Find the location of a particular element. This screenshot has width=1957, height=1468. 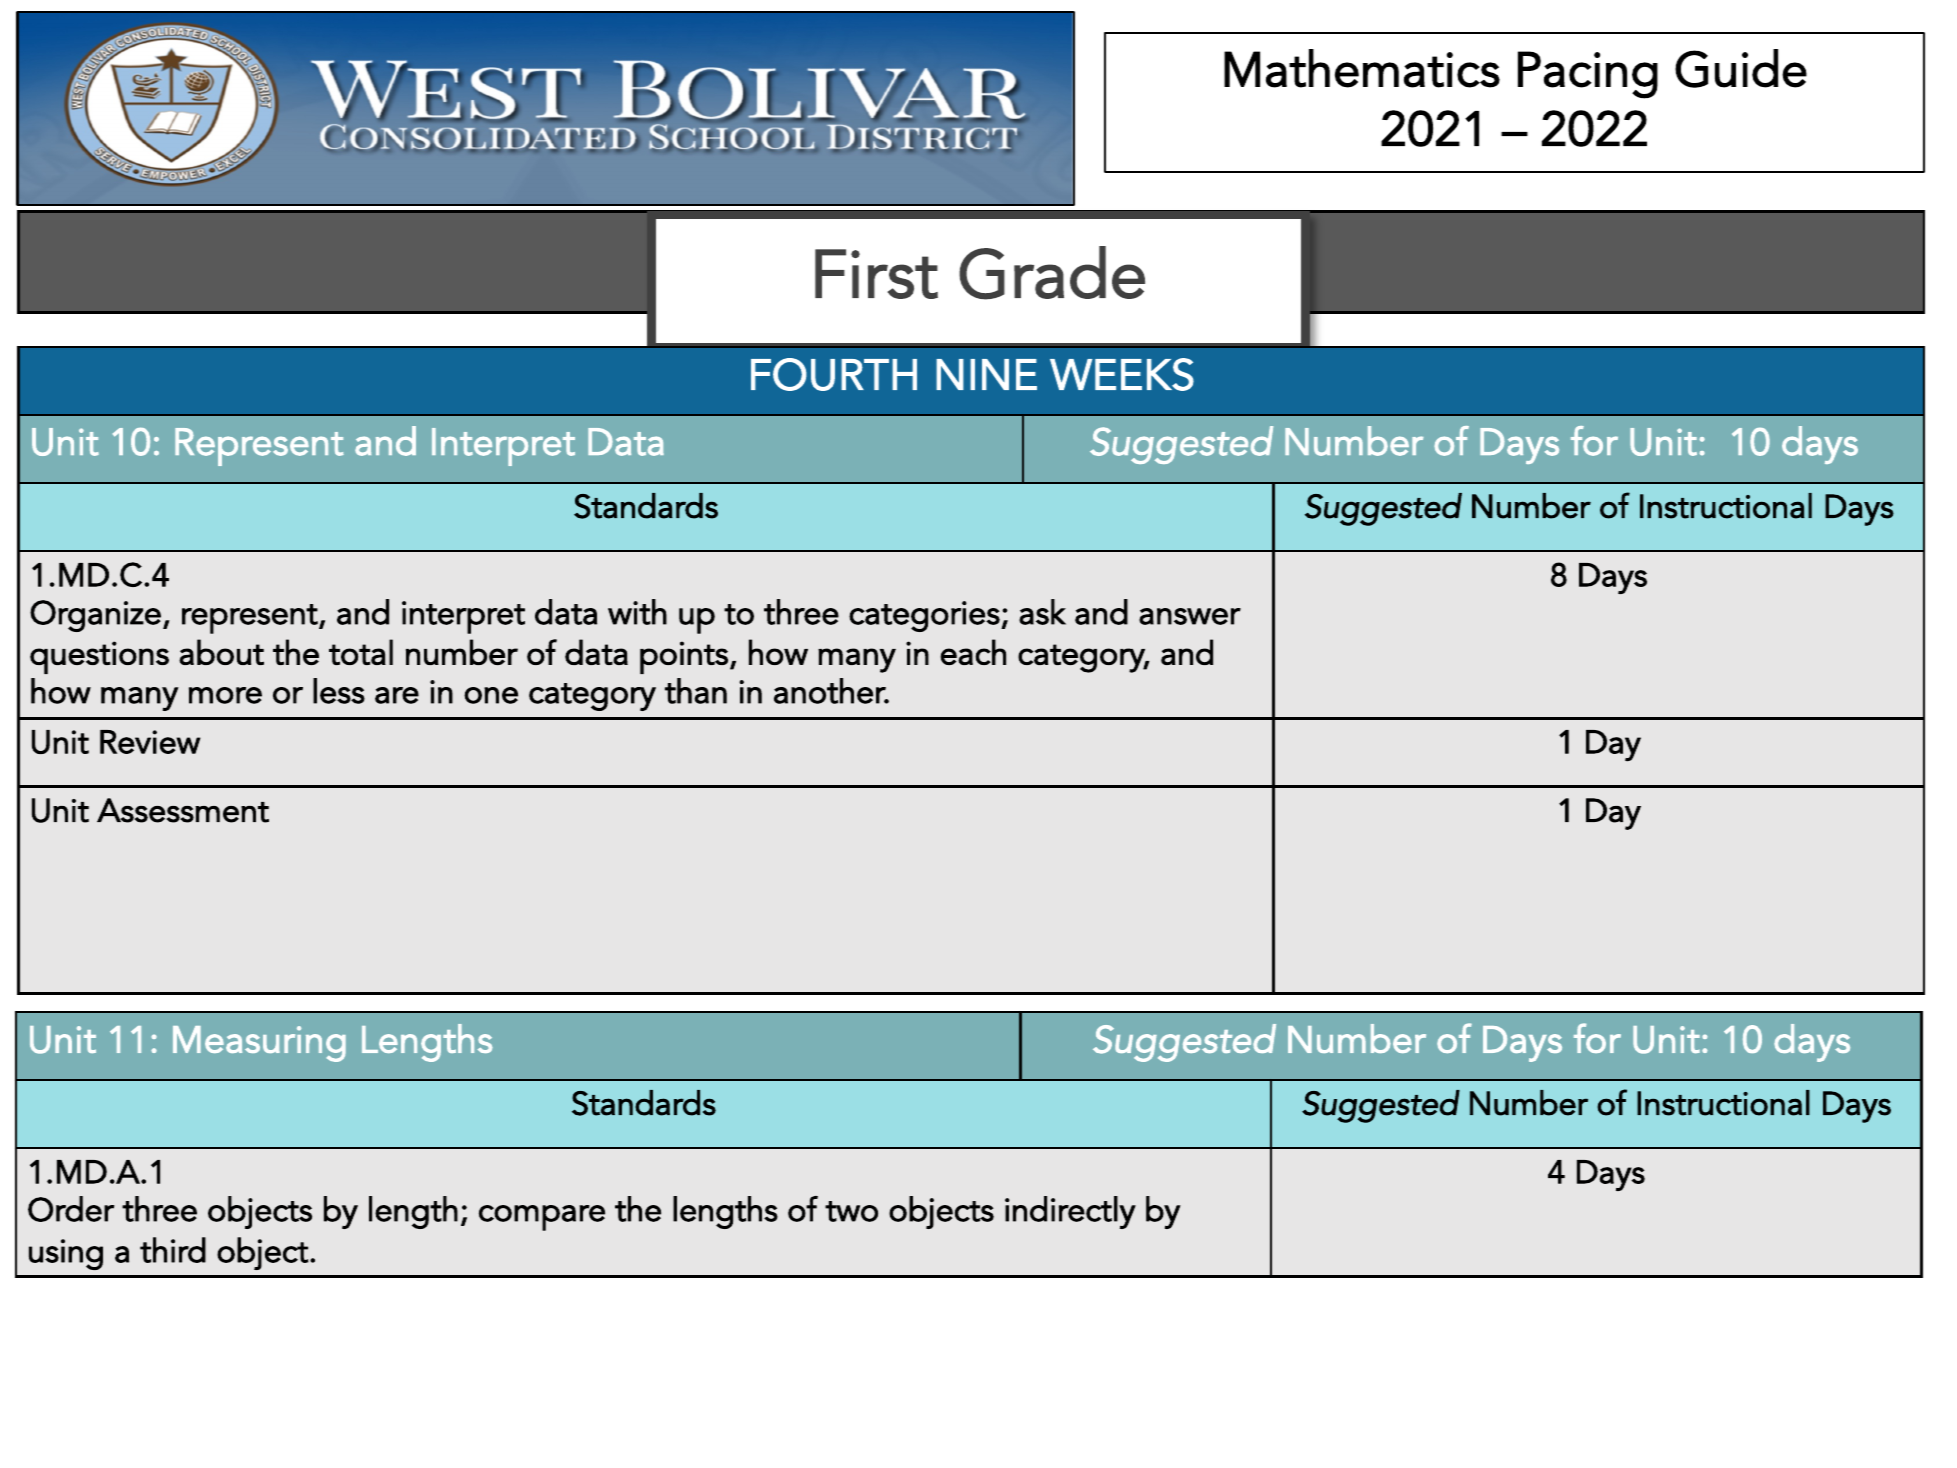

than is located at coordinates (696, 691).
